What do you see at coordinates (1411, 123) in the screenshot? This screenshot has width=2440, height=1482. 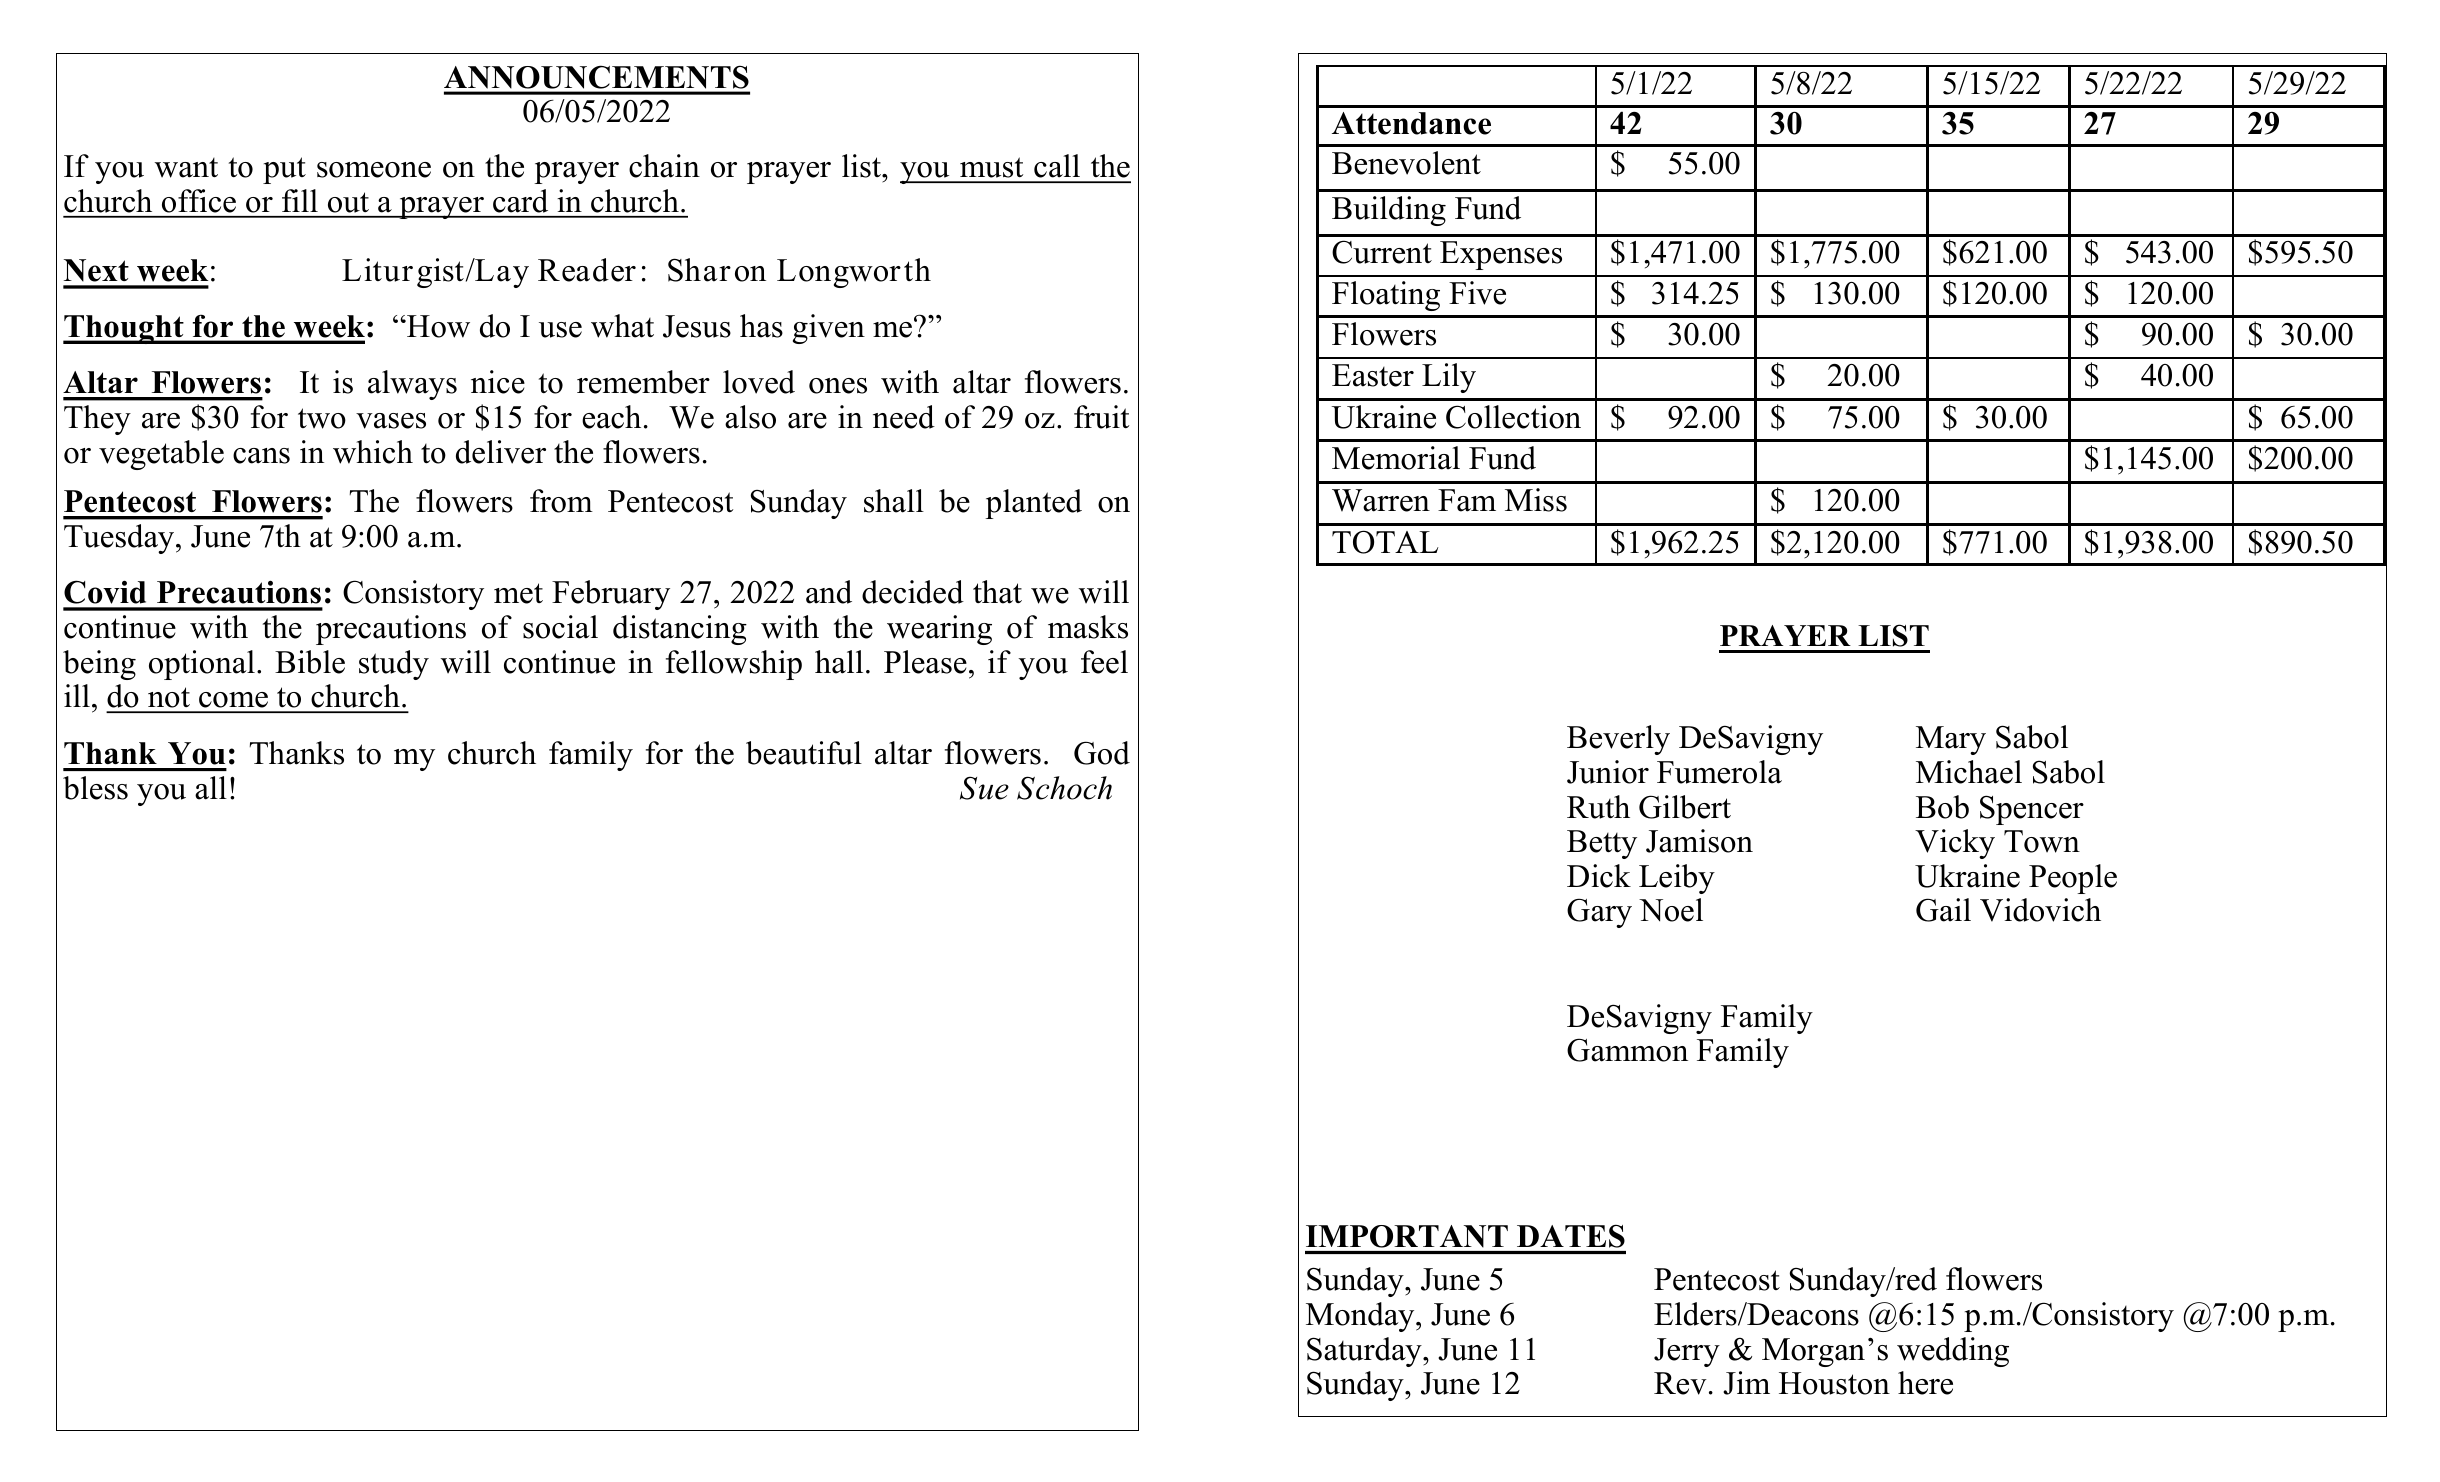 I see `Attendance` at bounding box center [1411, 123].
